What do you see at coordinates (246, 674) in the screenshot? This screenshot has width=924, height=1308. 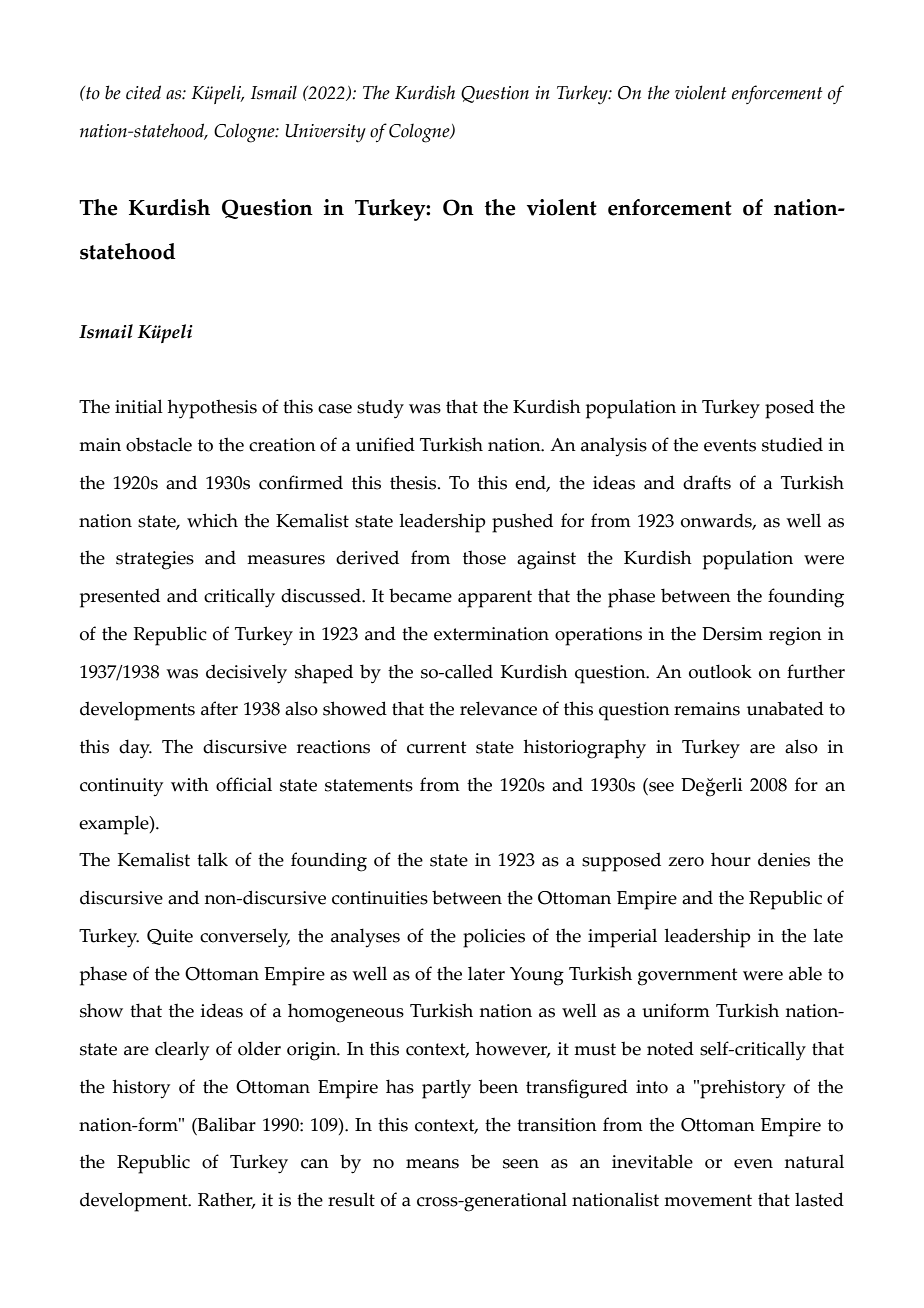 I see `decisively` at bounding box center [246, 674].
